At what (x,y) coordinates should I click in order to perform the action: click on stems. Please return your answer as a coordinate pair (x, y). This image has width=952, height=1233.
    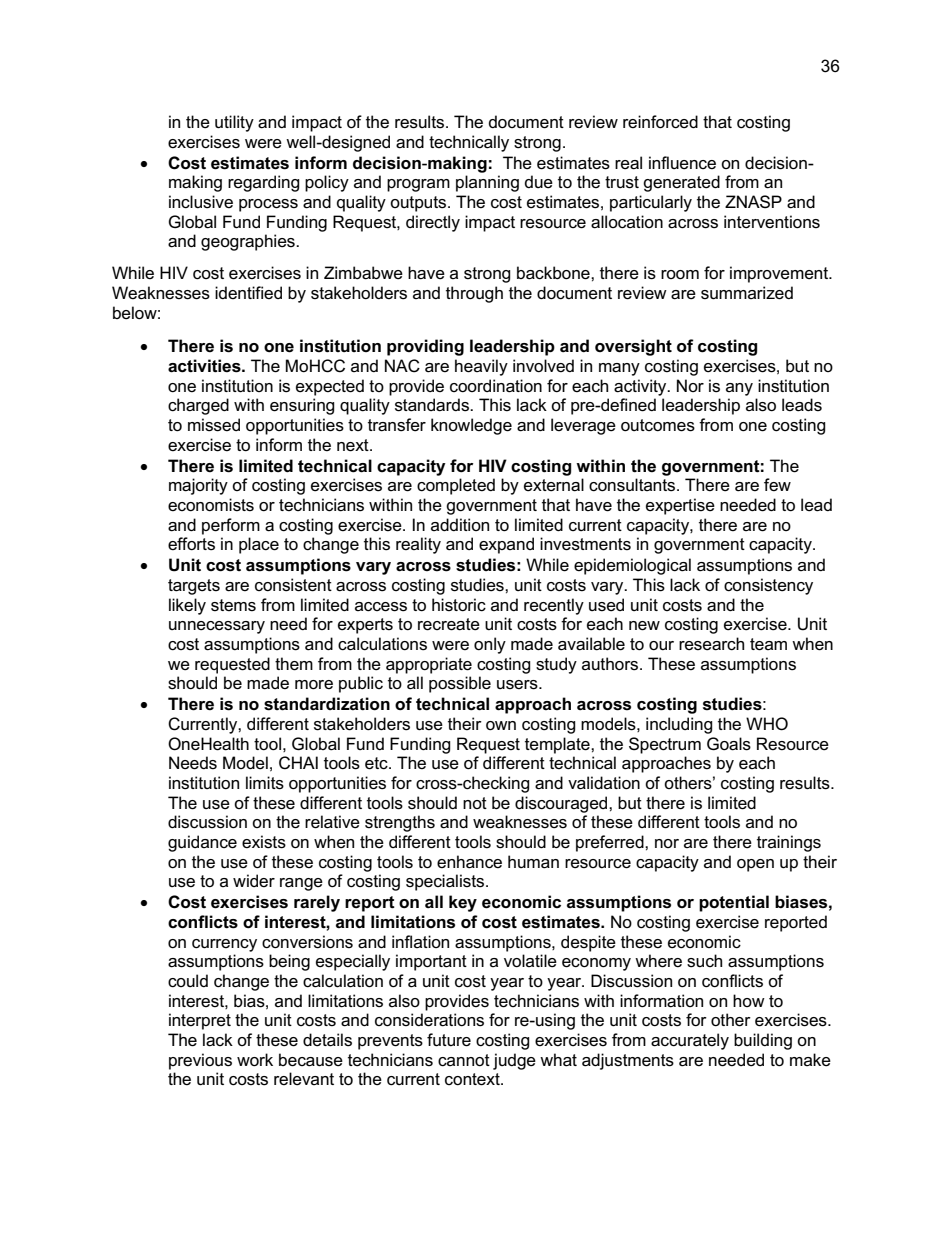
    Looking at the image, I should click on (233, 605).
